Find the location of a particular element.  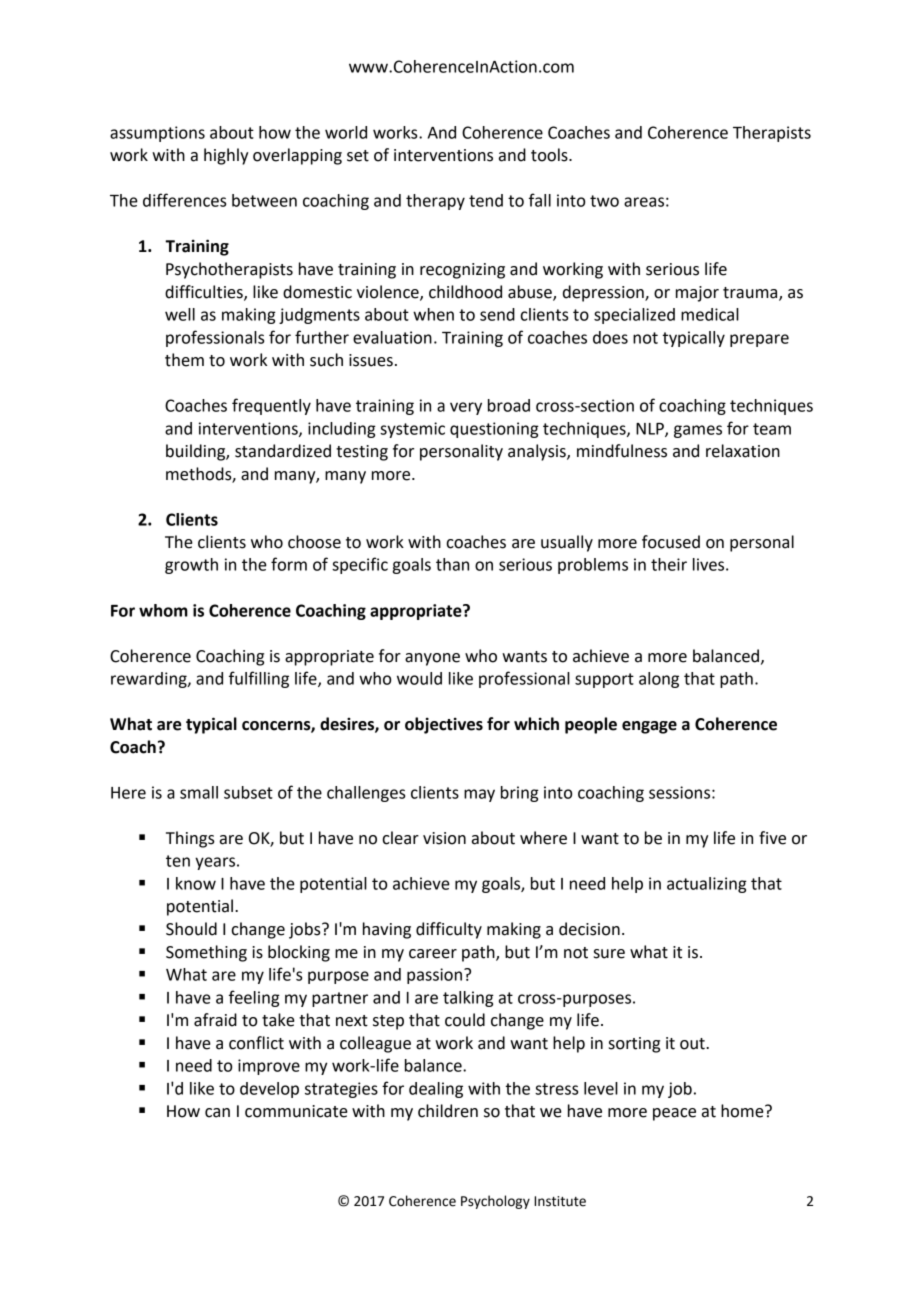

tend is located at coordinates (486, 200).
